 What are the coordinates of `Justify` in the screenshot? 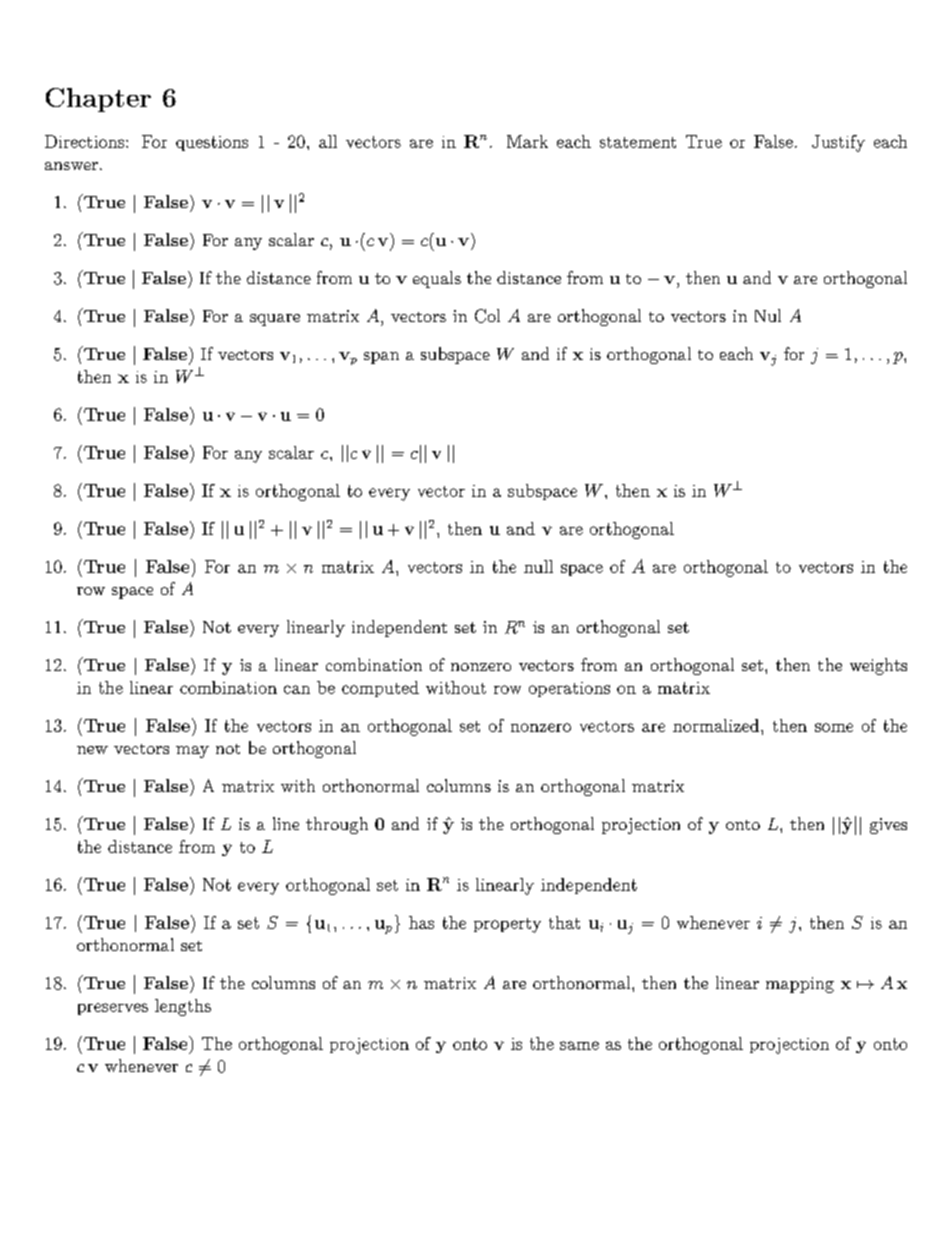 It's located at (838, 143).
